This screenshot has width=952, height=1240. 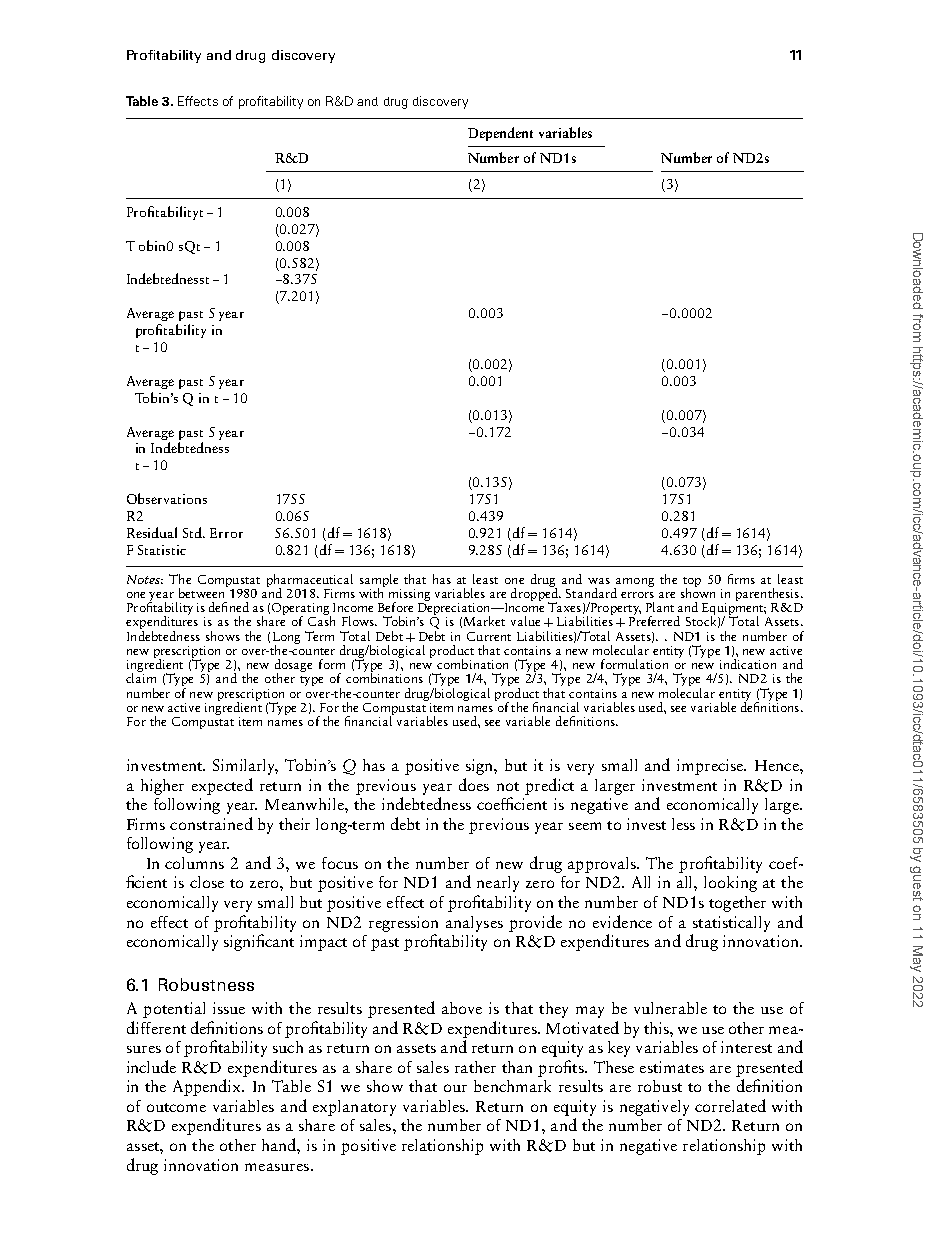 I want to click on estimates, so click(x=672, y=1067).
